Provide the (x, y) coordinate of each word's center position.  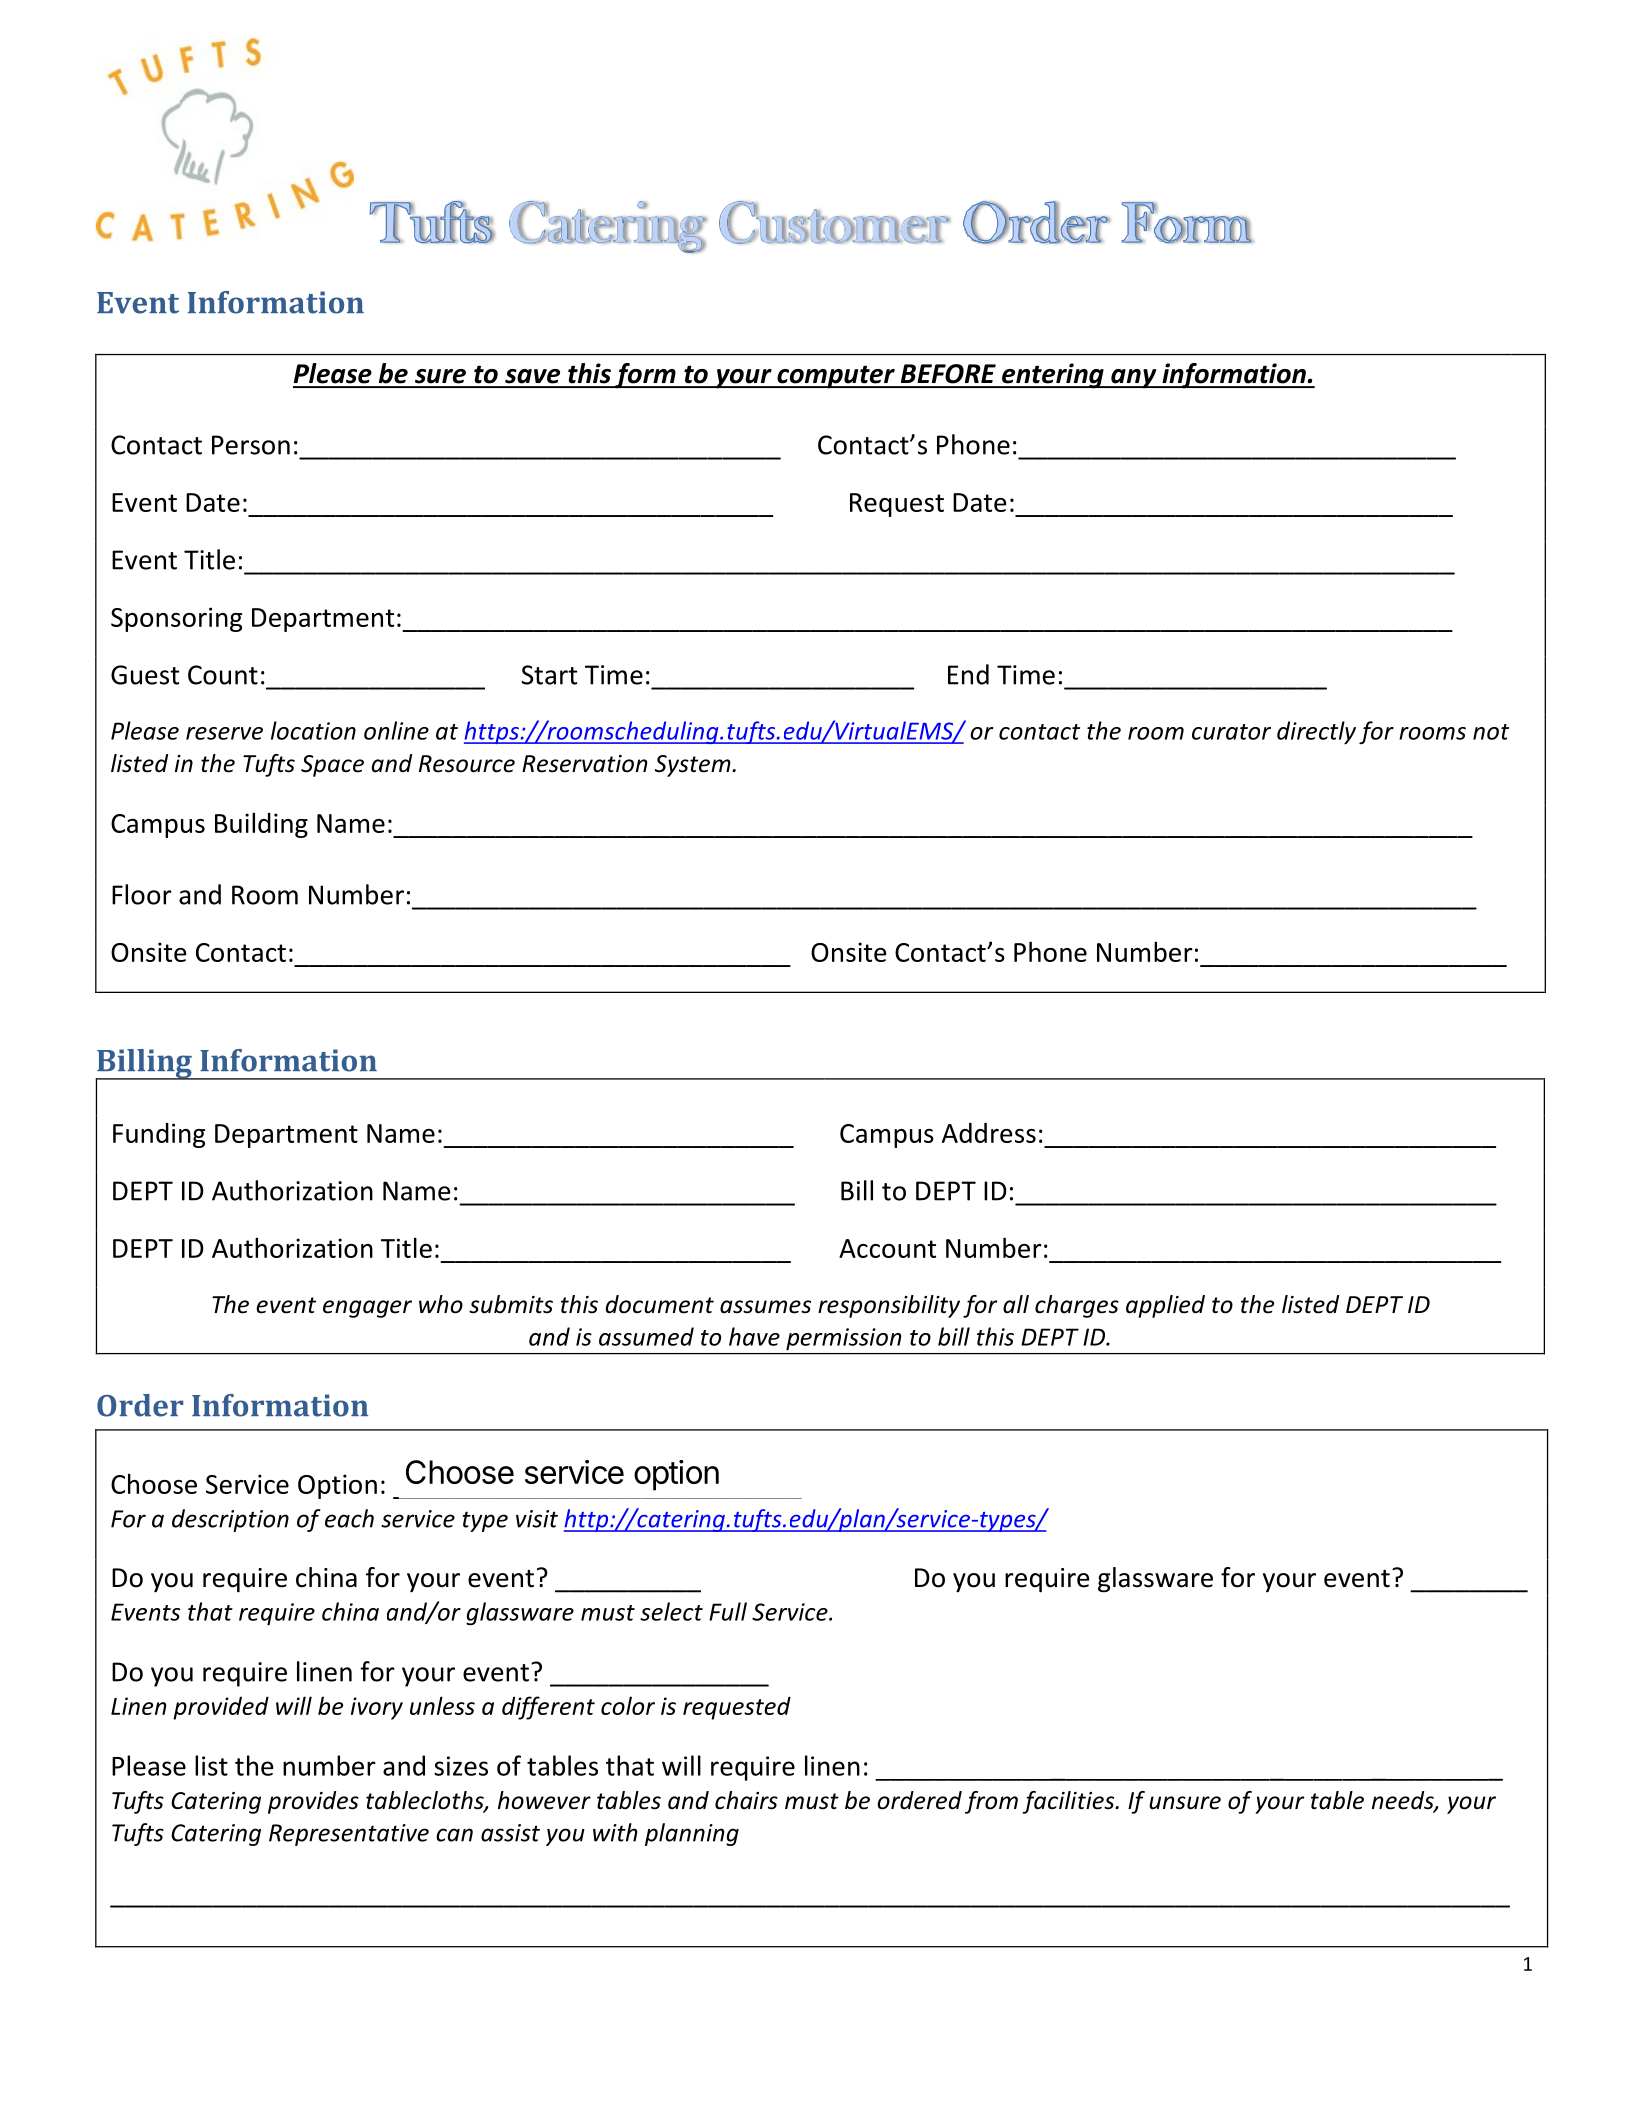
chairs (746, 1800)
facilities (1070, 1802)
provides (313, 1802)
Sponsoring (176, 619)
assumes (765, 1307)
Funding (159, 1135)
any (1134, 379)
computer (836, 377)
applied (1165, 1306)
